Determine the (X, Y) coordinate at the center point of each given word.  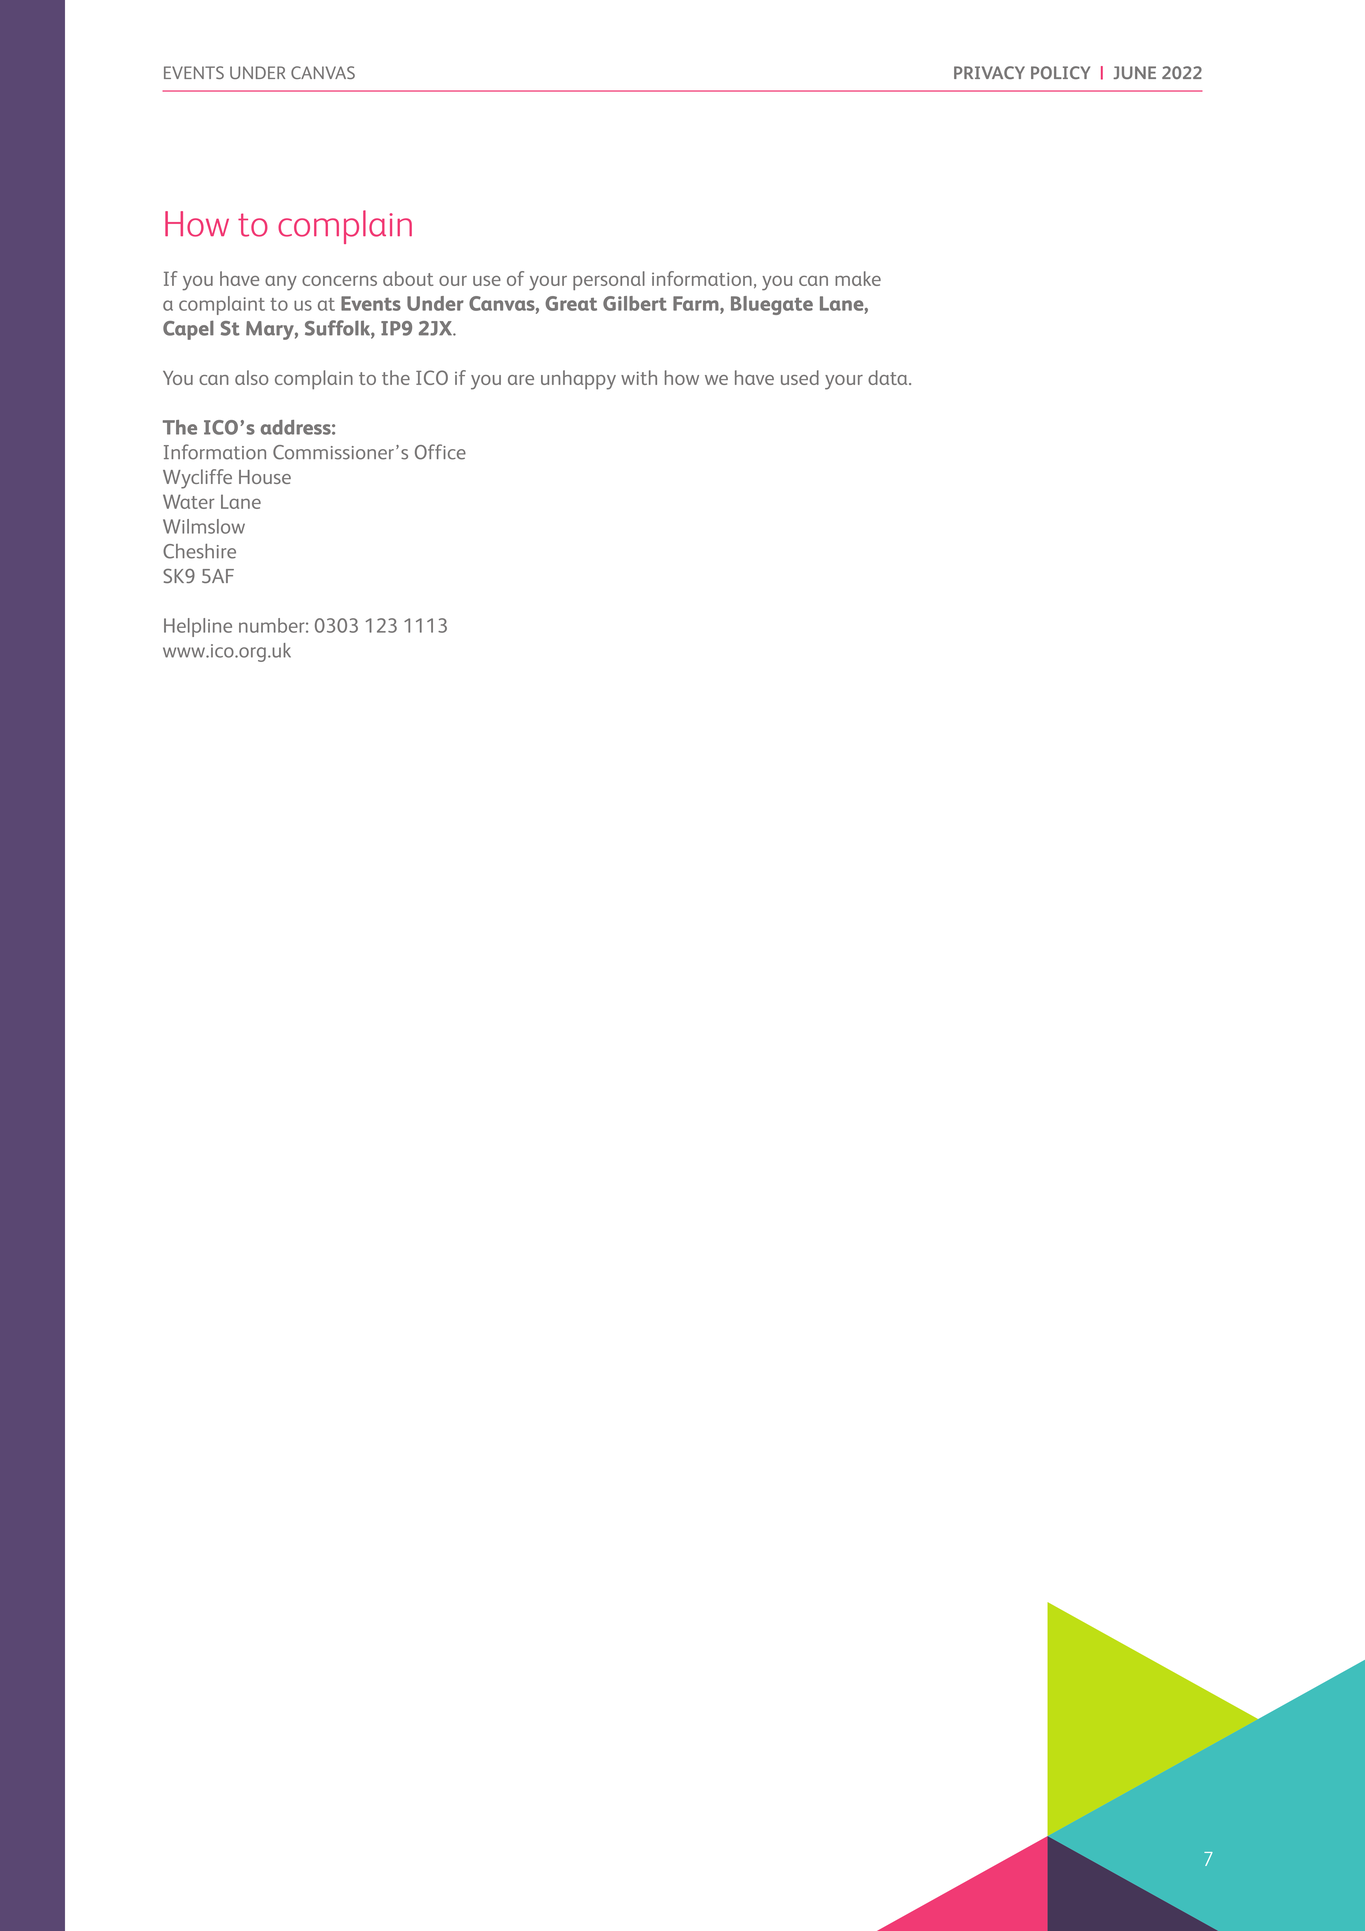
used (800, 377)
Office (440, 452)
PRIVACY (989, 72)
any (281, 283)
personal (609, 280)
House (265, 477)
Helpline (198, 627)
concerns (339, 281)
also (252, 377)
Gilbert (635, 303)
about (408, 278)
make (858, 278)
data (889, 377)
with (639, 377)
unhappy (578, 380)
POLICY (1060, 72)
